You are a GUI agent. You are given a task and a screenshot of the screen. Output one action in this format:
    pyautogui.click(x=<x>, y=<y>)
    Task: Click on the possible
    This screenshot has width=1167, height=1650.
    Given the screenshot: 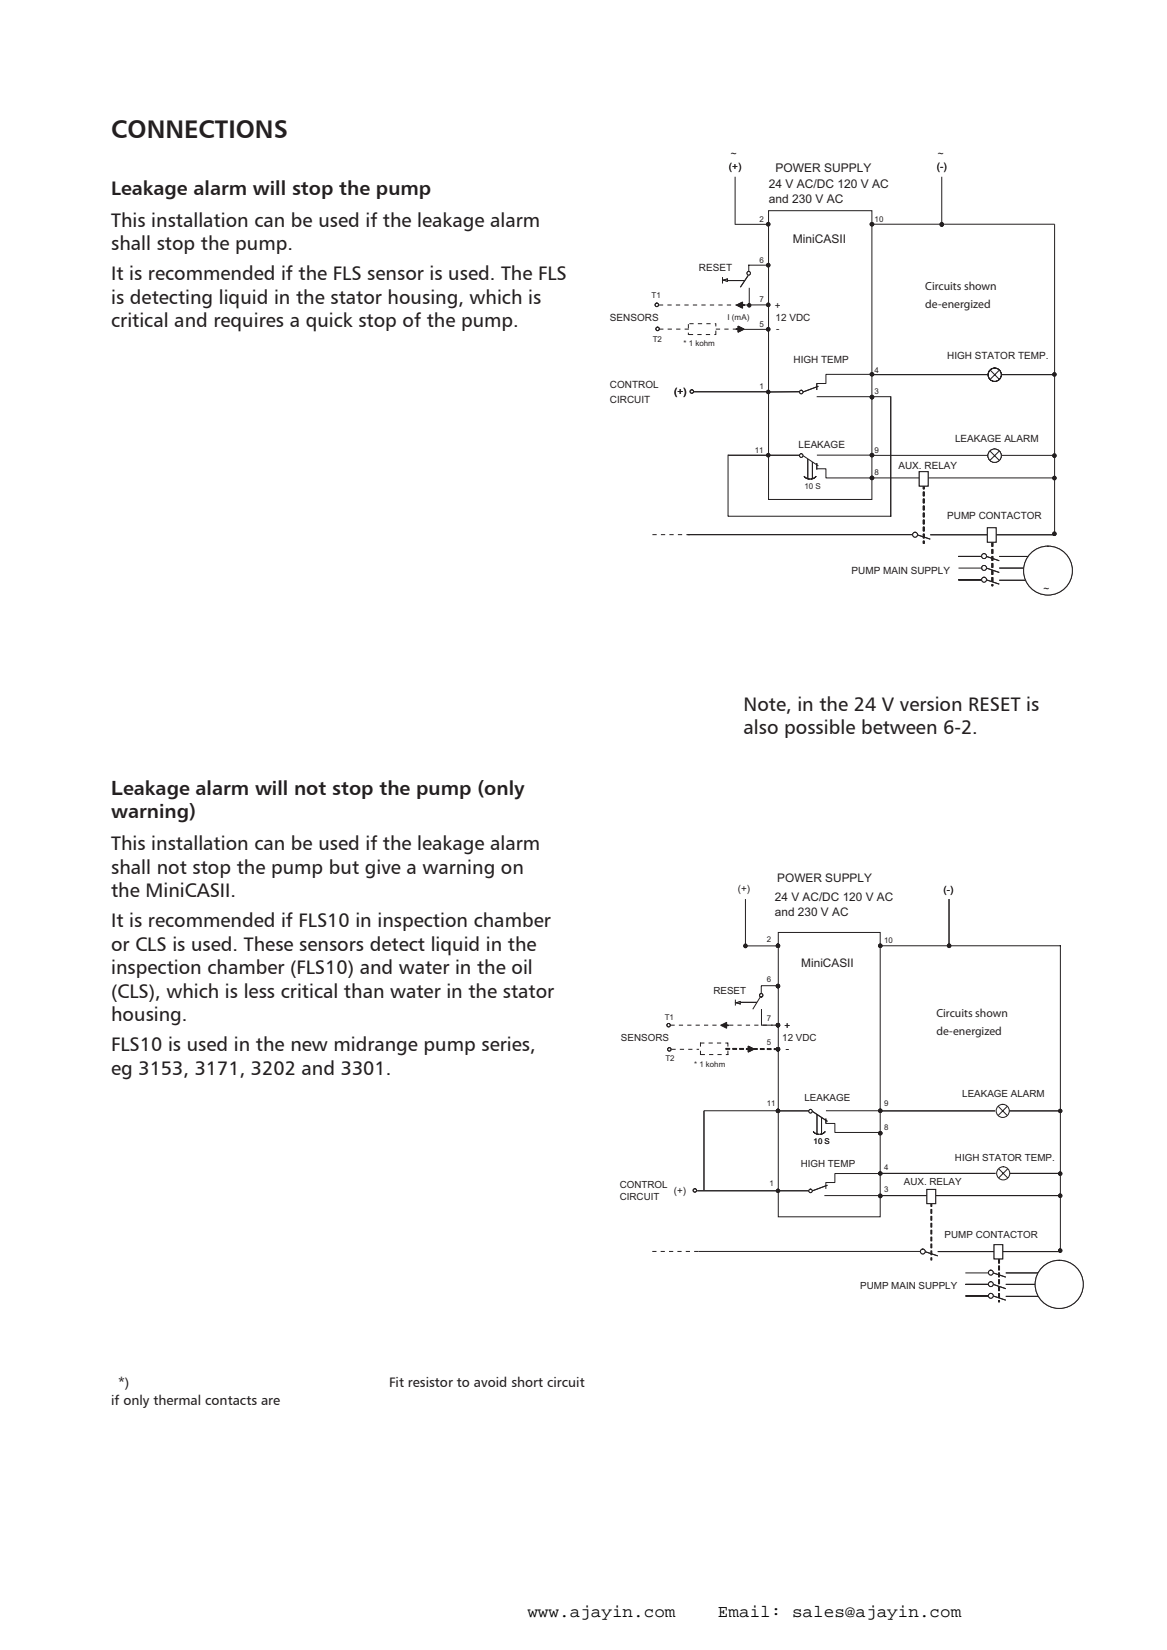 What is the action you would take?
    pyautogui.click(x=820, y=728)
